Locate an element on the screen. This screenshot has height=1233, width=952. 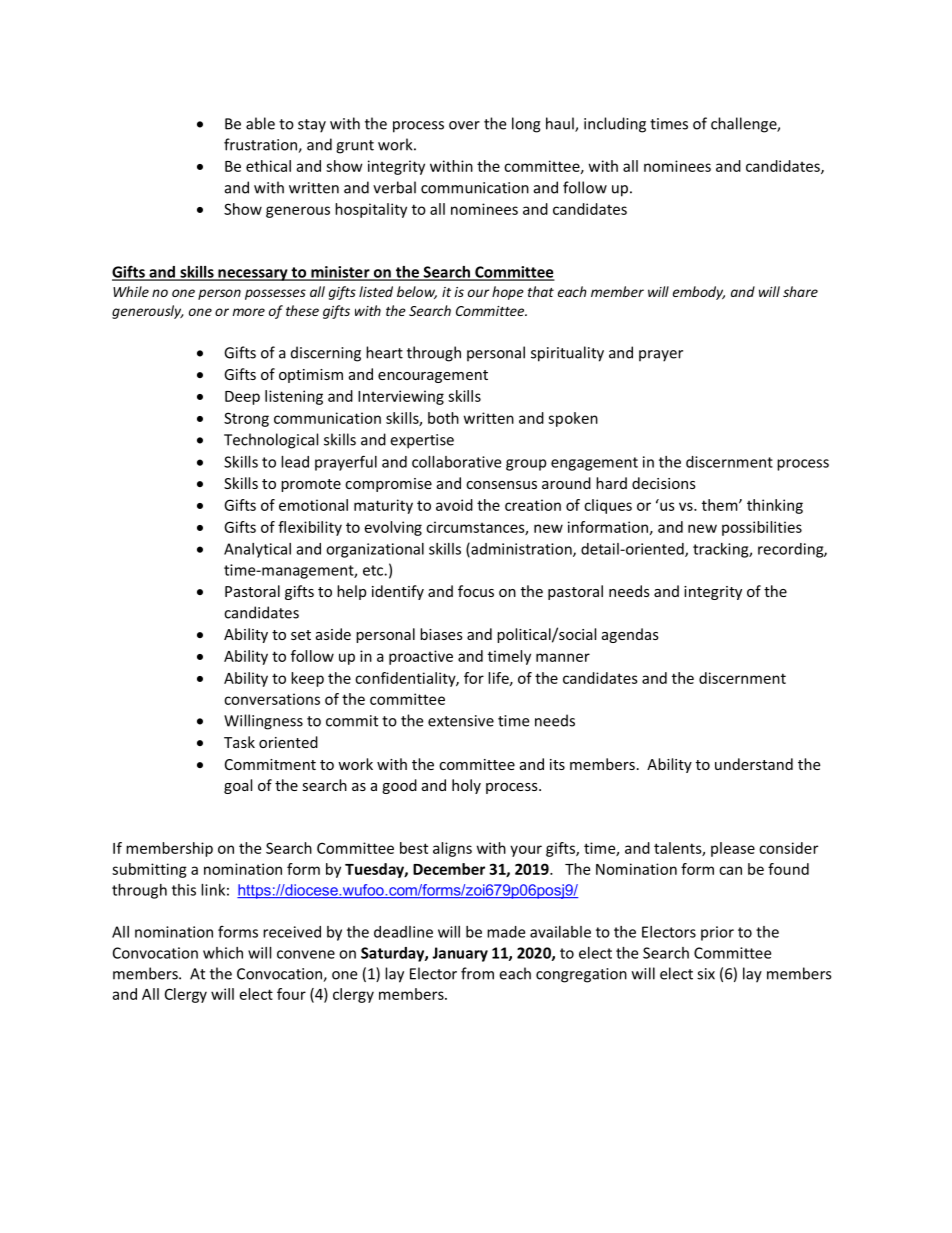
ethical is located at coordinates (268, 166).
